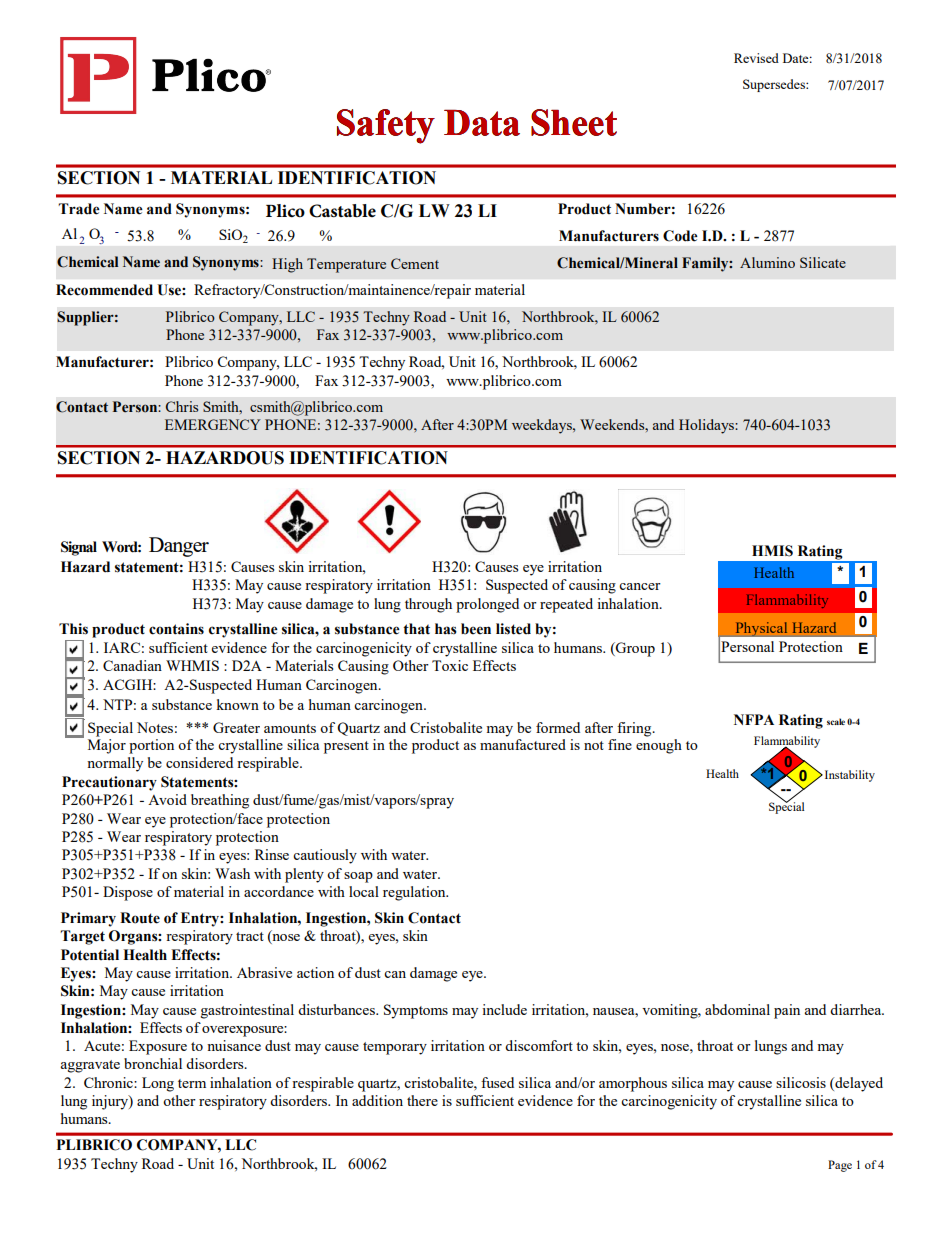 The height and width of the screenshot is (1233, 952). I want to click on Cement, so click(415, 263).
